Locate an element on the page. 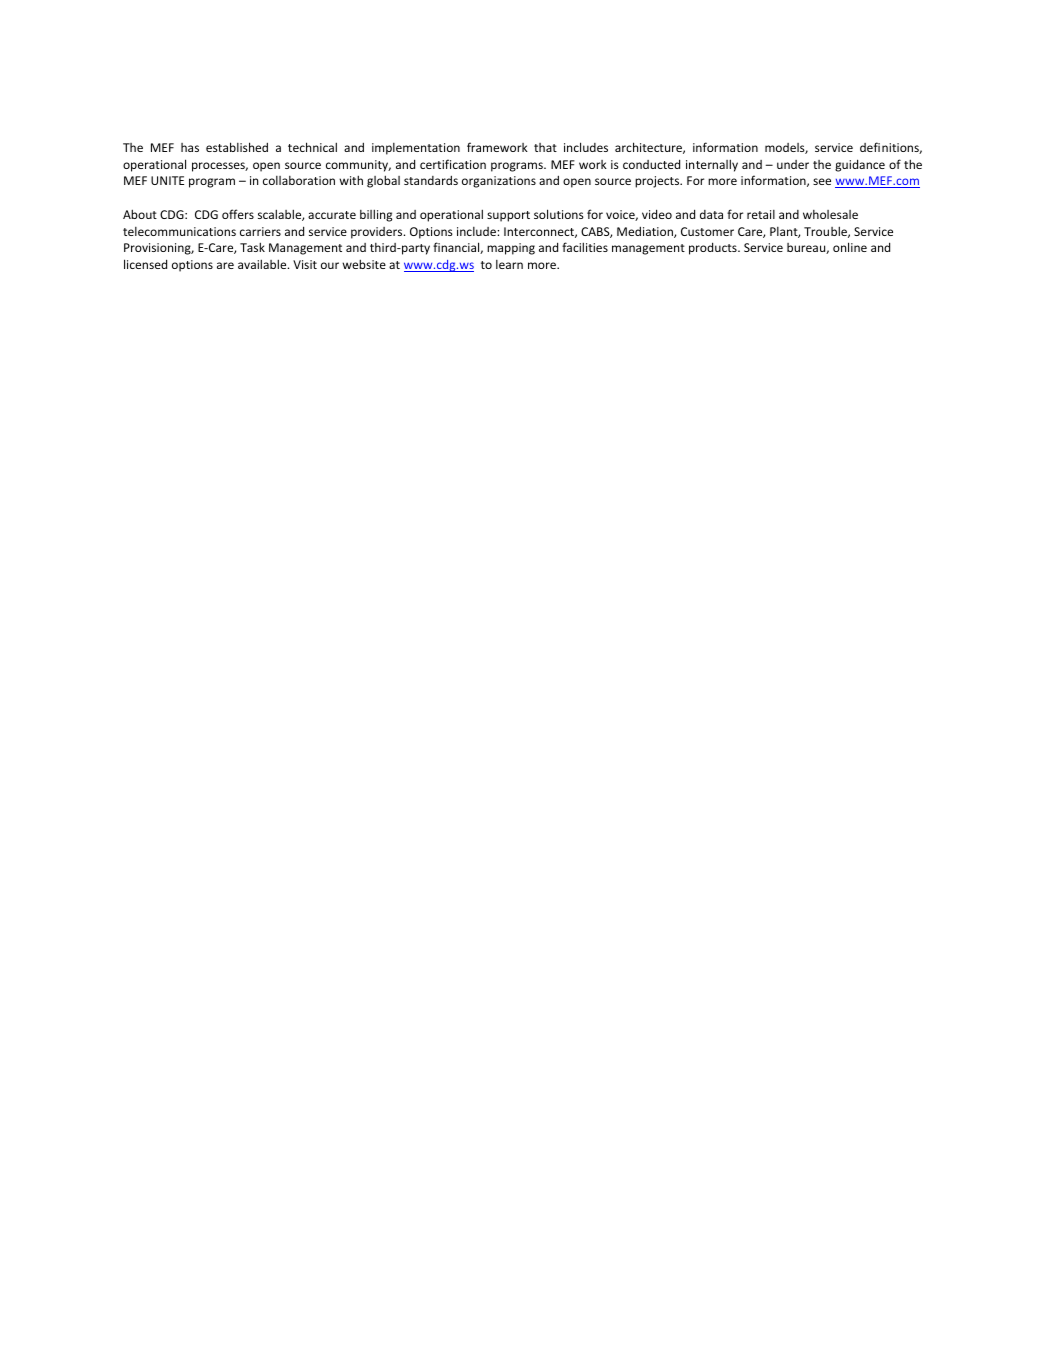 The height and width of the document is (1353, 1046). available is located at coordinates (263, 264).
